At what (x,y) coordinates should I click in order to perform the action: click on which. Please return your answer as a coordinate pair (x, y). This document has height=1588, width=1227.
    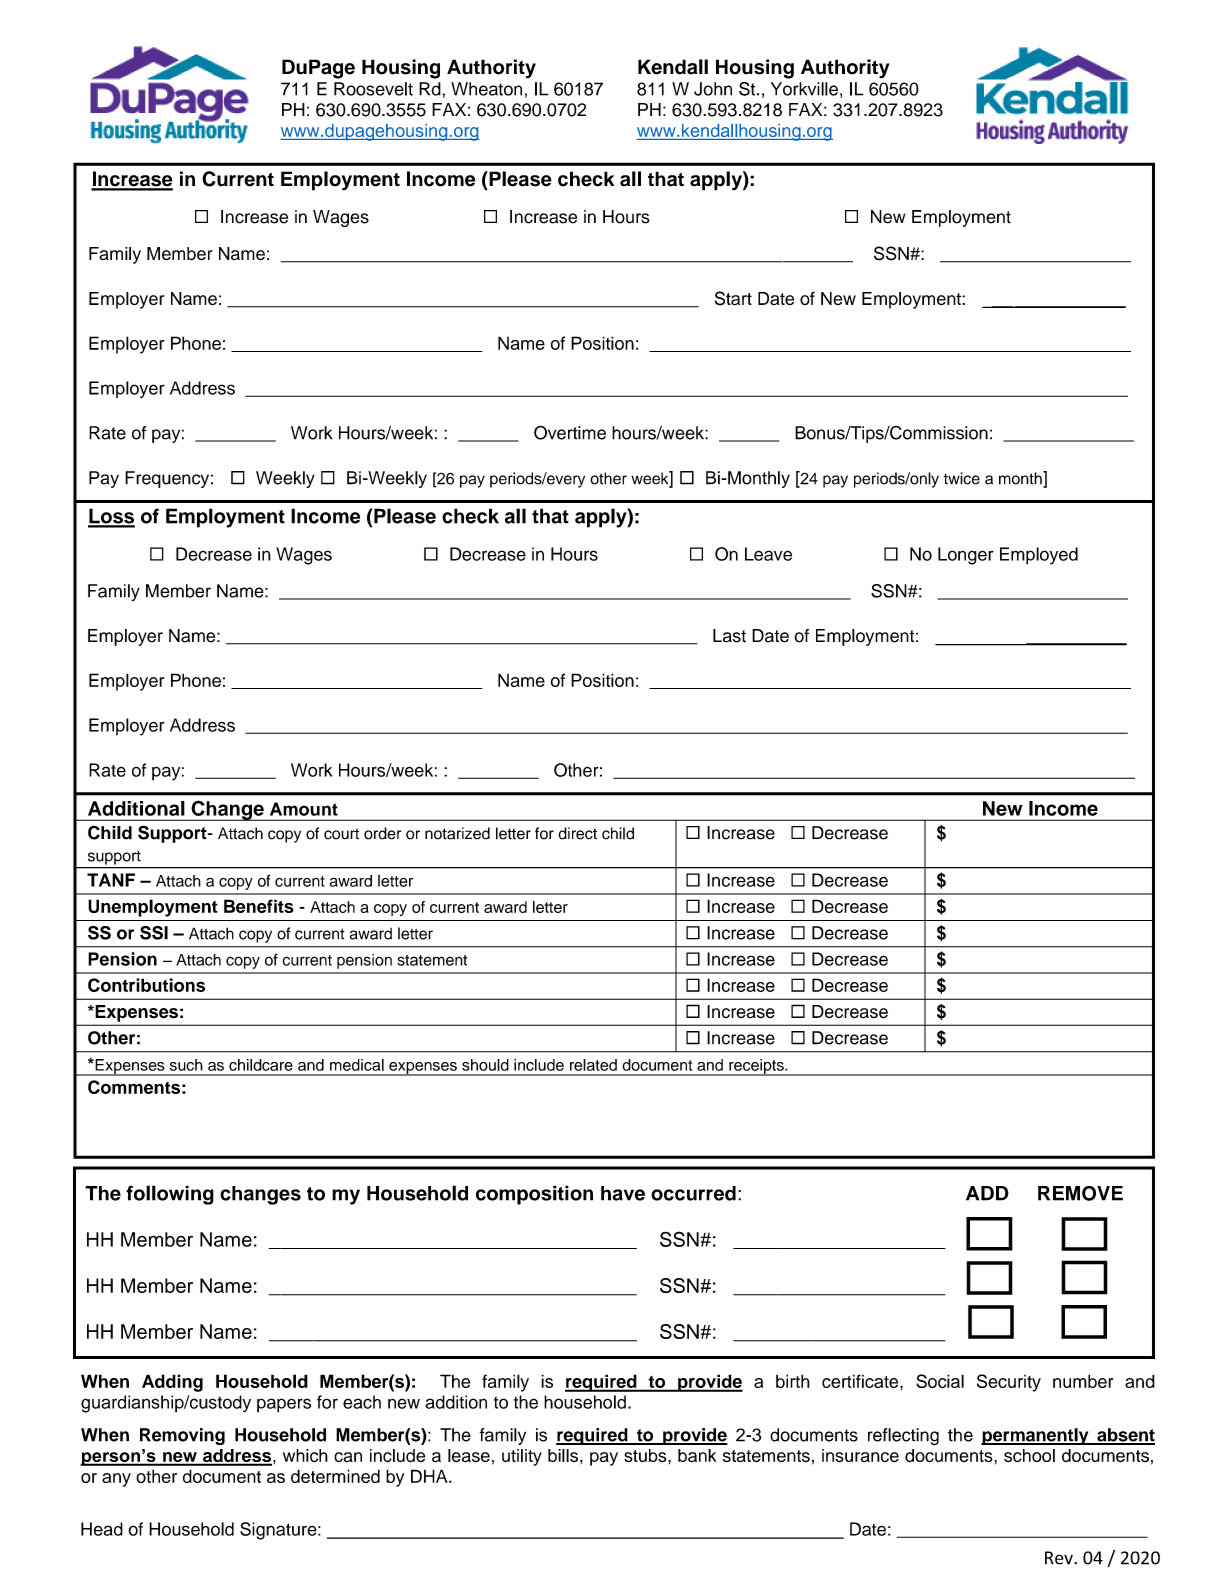
    Looking at the image, I should click on (305, 1455).
